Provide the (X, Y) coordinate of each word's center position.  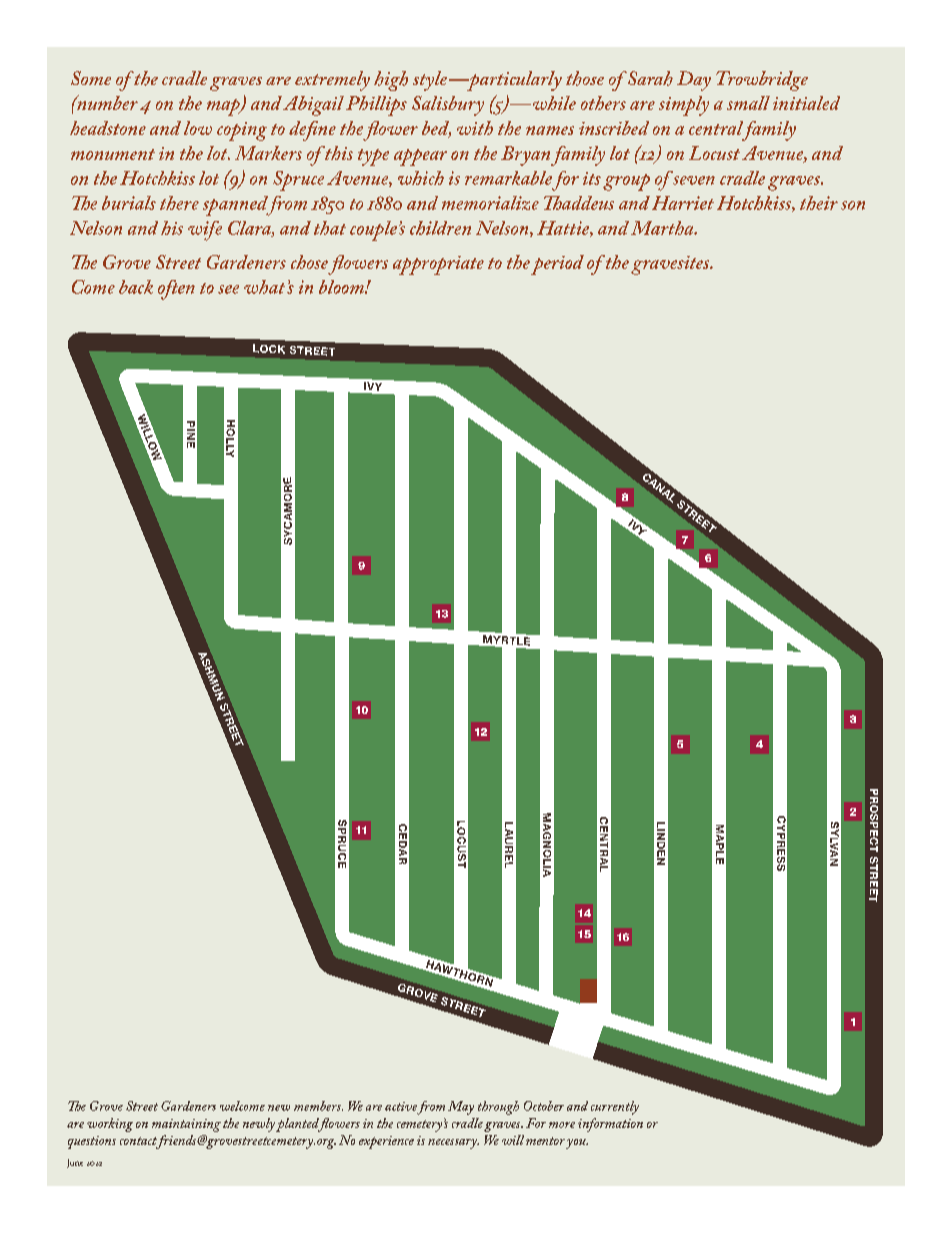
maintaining (186, 1125)
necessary (453, 1144)
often (176, 290)
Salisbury (448, 106)
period (557, 265)
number (106, 102)
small (748, 103)
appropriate (438, 265)
